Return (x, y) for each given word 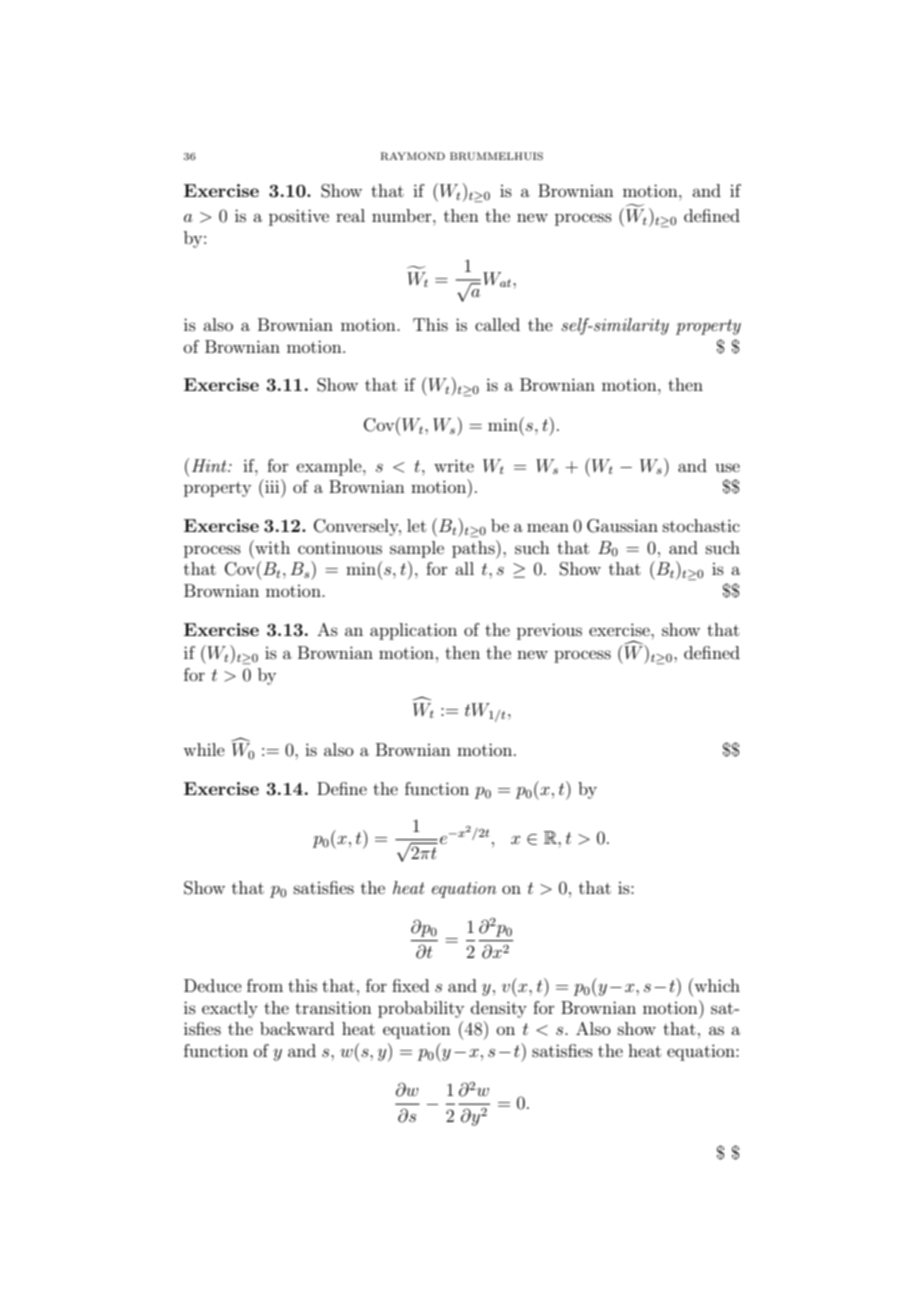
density (499, 1009)
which (716, 985)
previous (549, 631)
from (265, 985)
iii (272, 486)
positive (299, 217)
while (204, 749)
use (727, 467)
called (497, 324)
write (454, 465)
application (413, 631)
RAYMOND (413, 156)
